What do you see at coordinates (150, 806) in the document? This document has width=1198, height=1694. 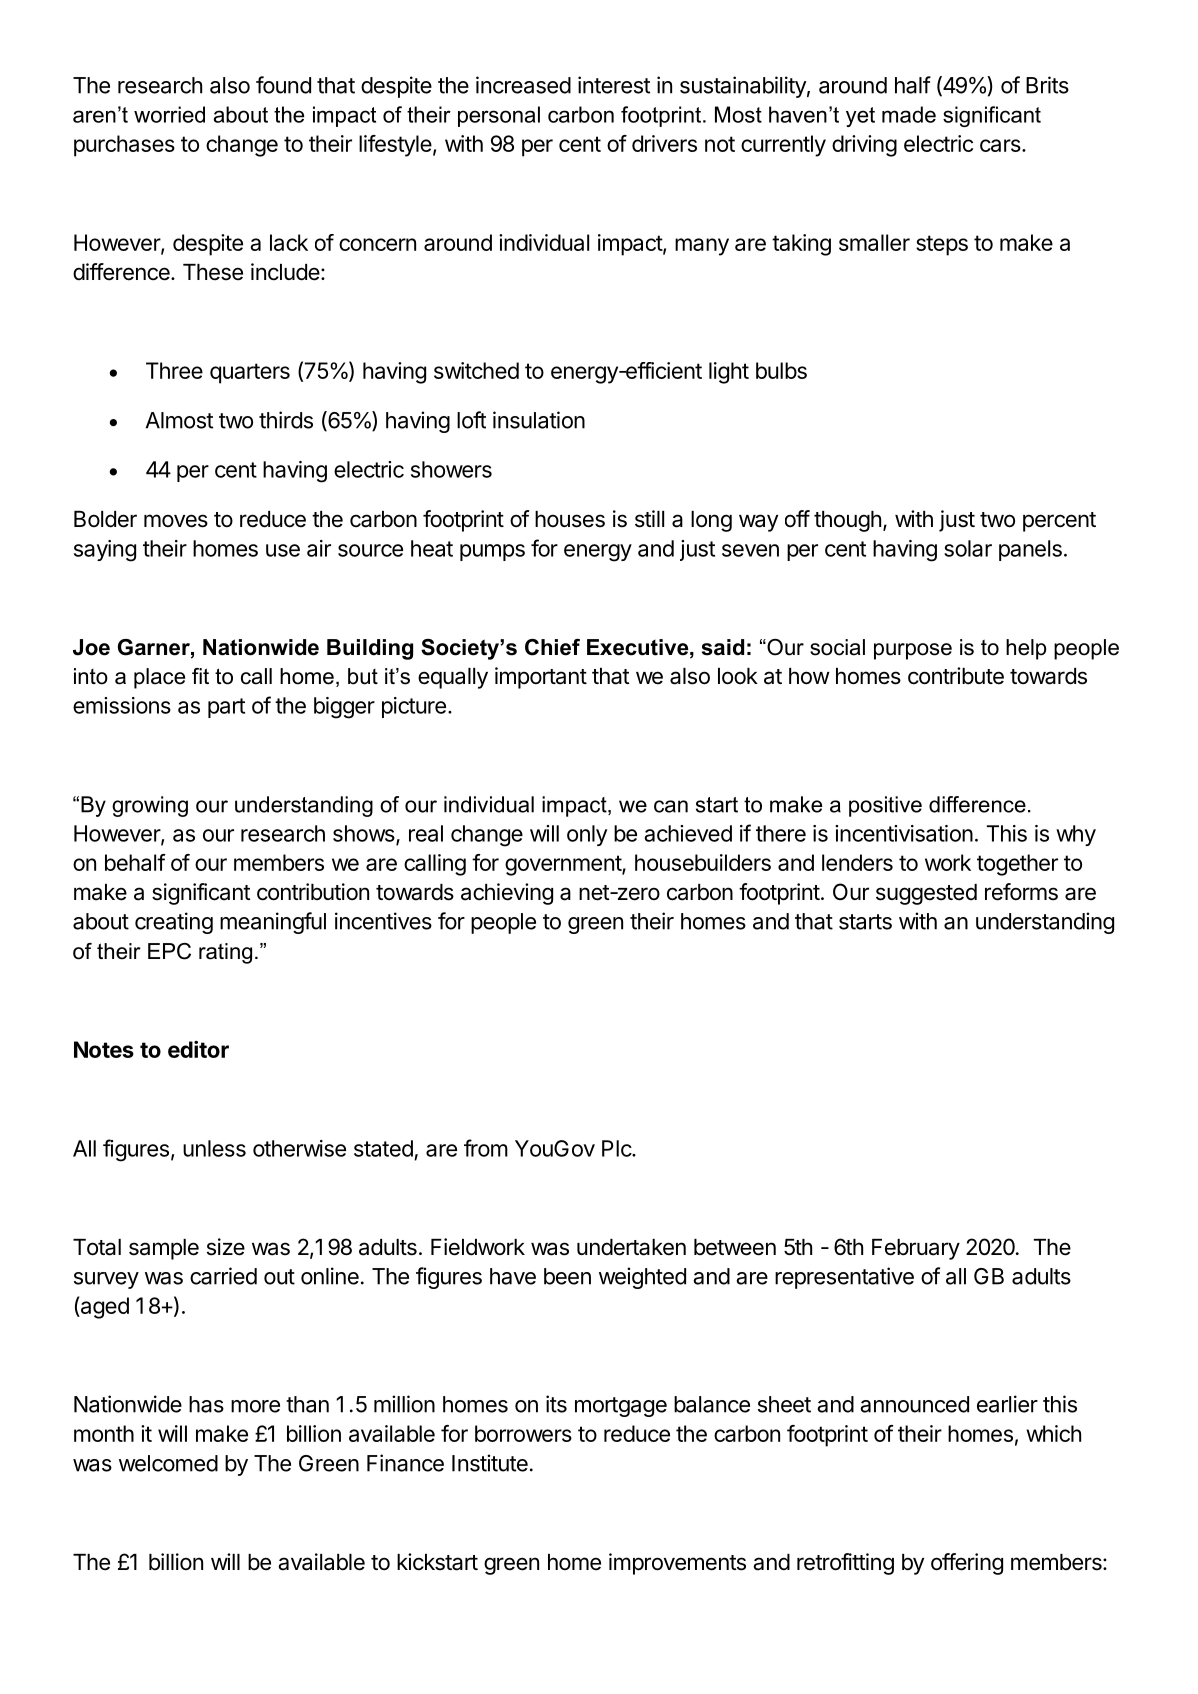 I see `growing` at bounding box center [150, 806].
